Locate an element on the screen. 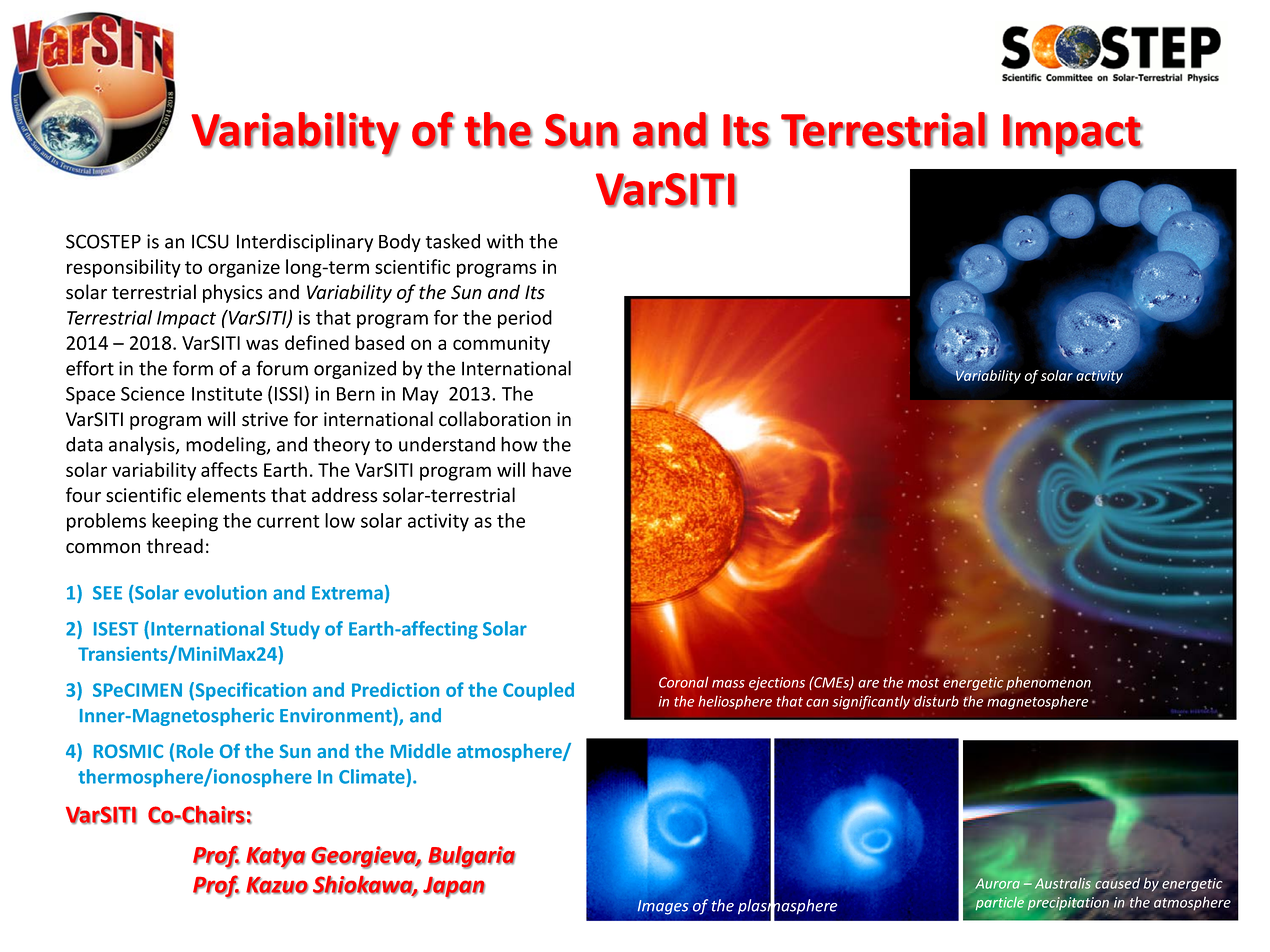 The width and height of the screenshot is (1270, 952). responsibility is located at coordinates (124, 268).
